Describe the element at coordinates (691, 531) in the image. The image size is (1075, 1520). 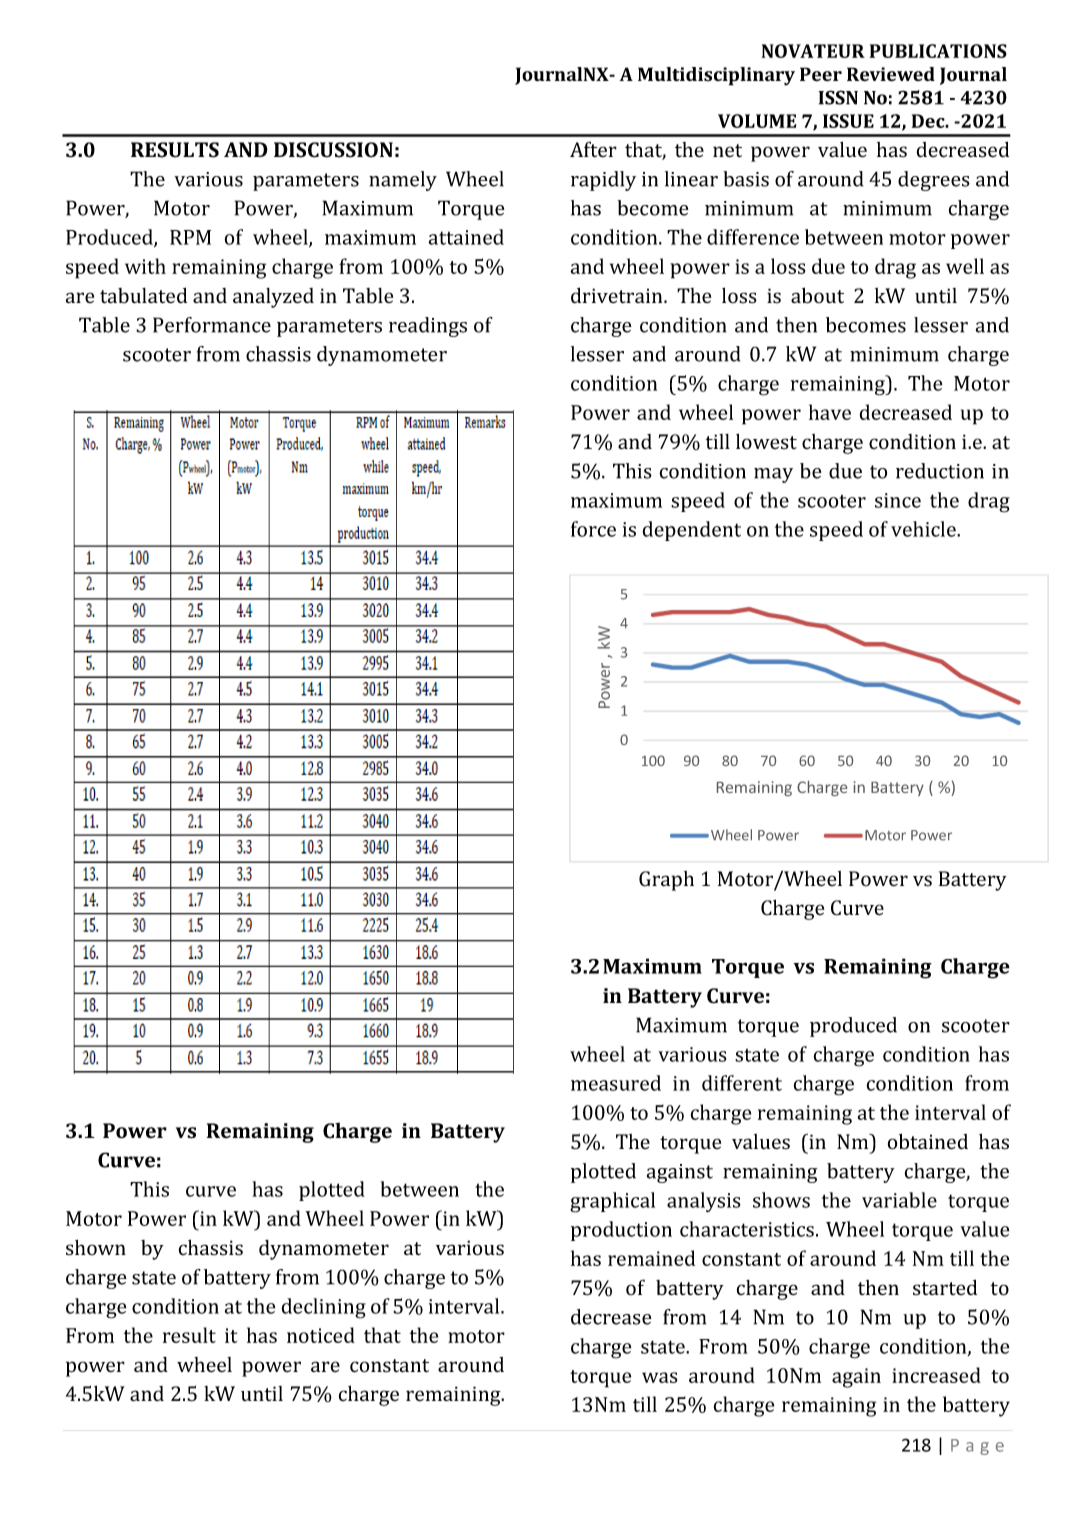
I see `dependent` at that location.
